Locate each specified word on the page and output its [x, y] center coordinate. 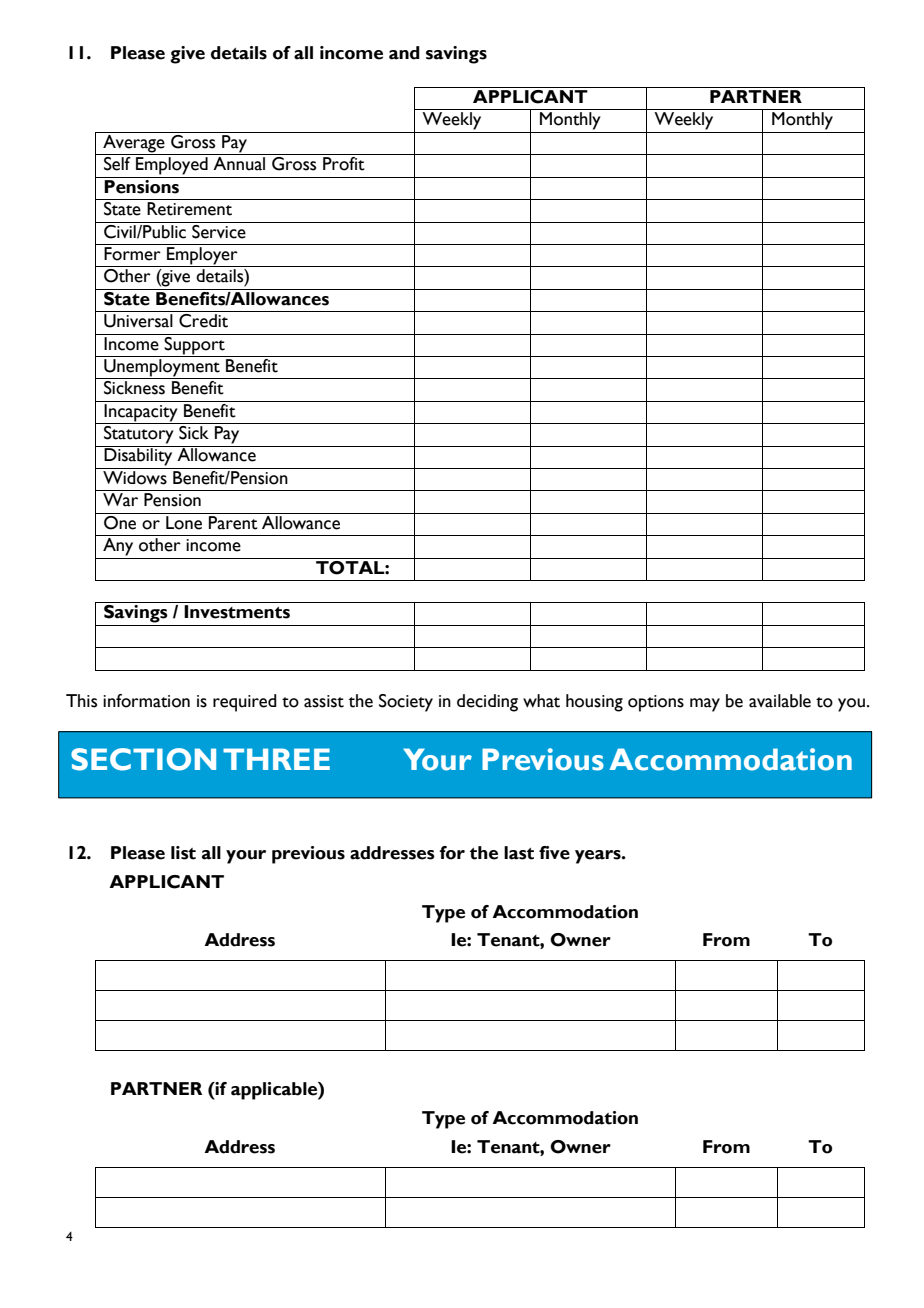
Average [134, 145]
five [554, 853]
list [183, 853]
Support [195, 344]
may [705, 705]
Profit [344, 164]
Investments [237, 612]
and [404, 53]
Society [406, 703]
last [519, 853]
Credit [203, 321]
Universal [138, 321]
